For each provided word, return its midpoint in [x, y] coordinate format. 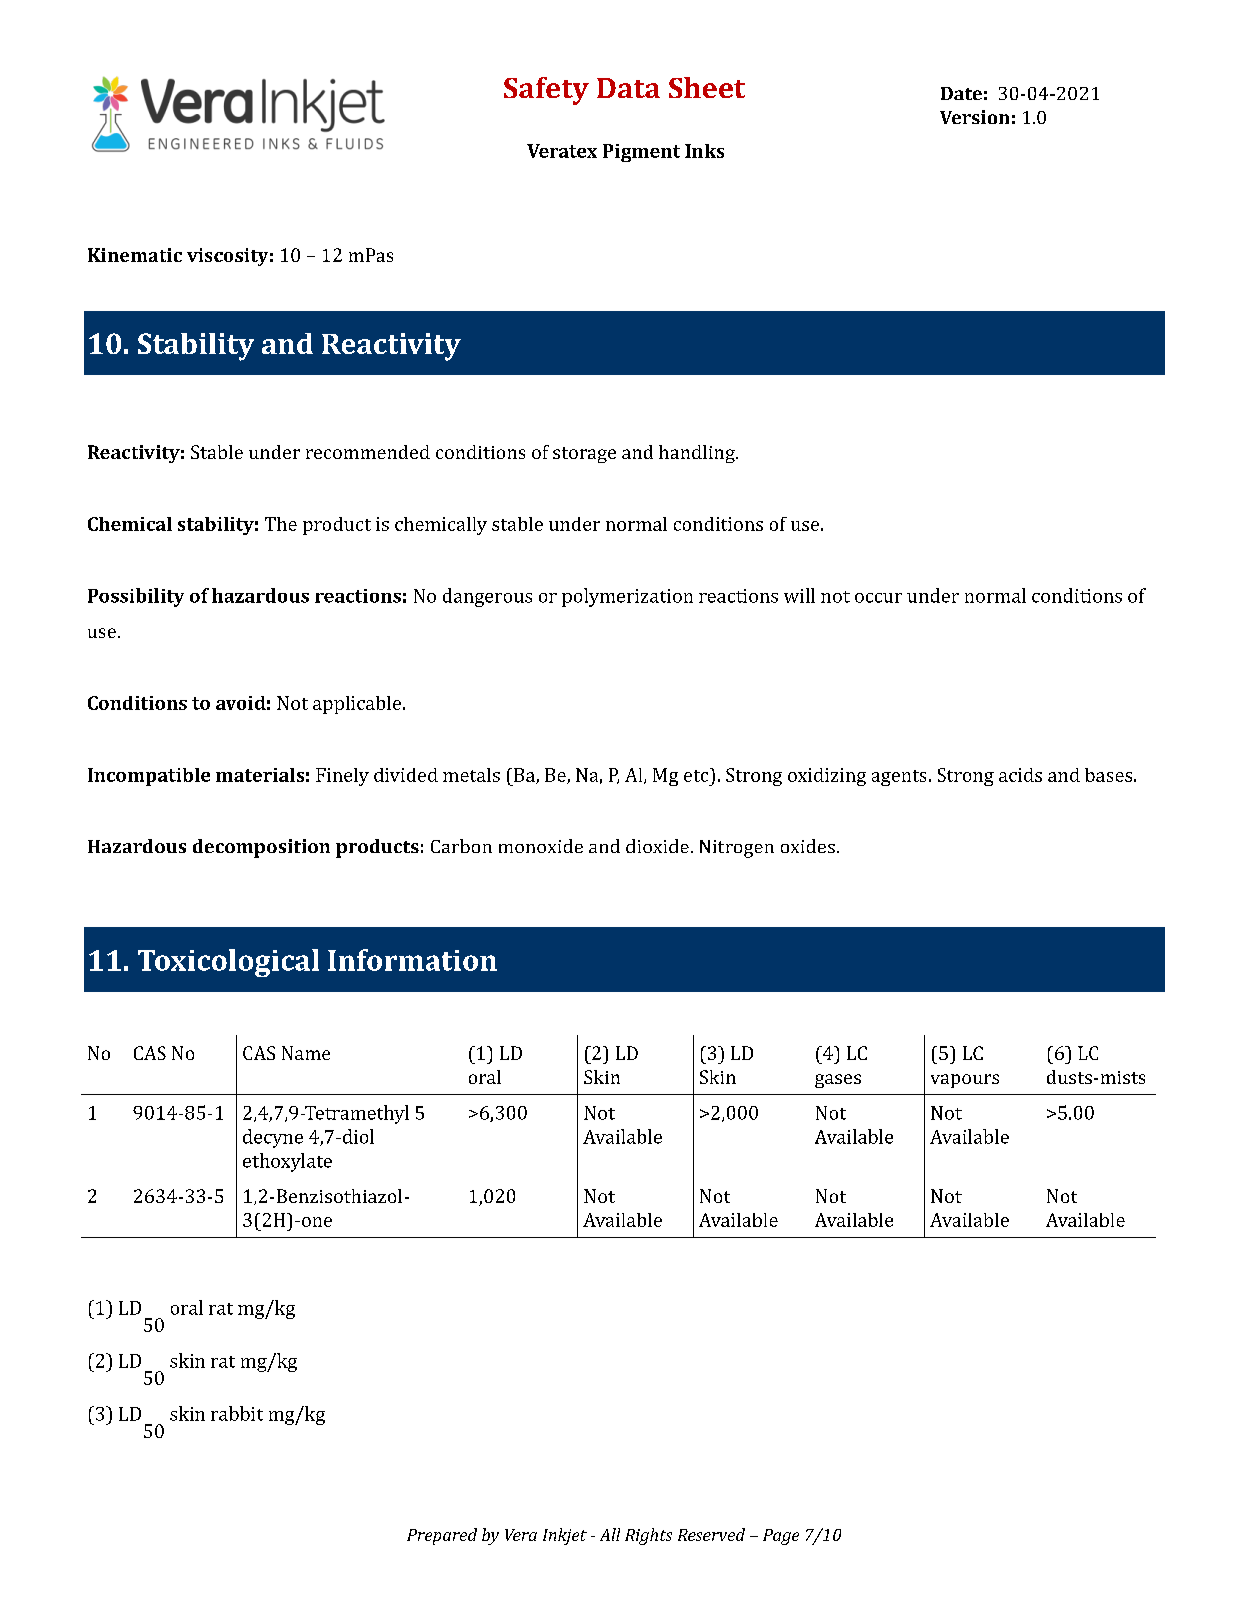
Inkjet [565, 1536]
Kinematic [135, 255]
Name [306, 1053]
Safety [546, 91]
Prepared [442, 1536]
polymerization [627, 597]
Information [412, 960]
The [281, 524]
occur [878, 598]
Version [974, 117]
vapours [965, 1081]
